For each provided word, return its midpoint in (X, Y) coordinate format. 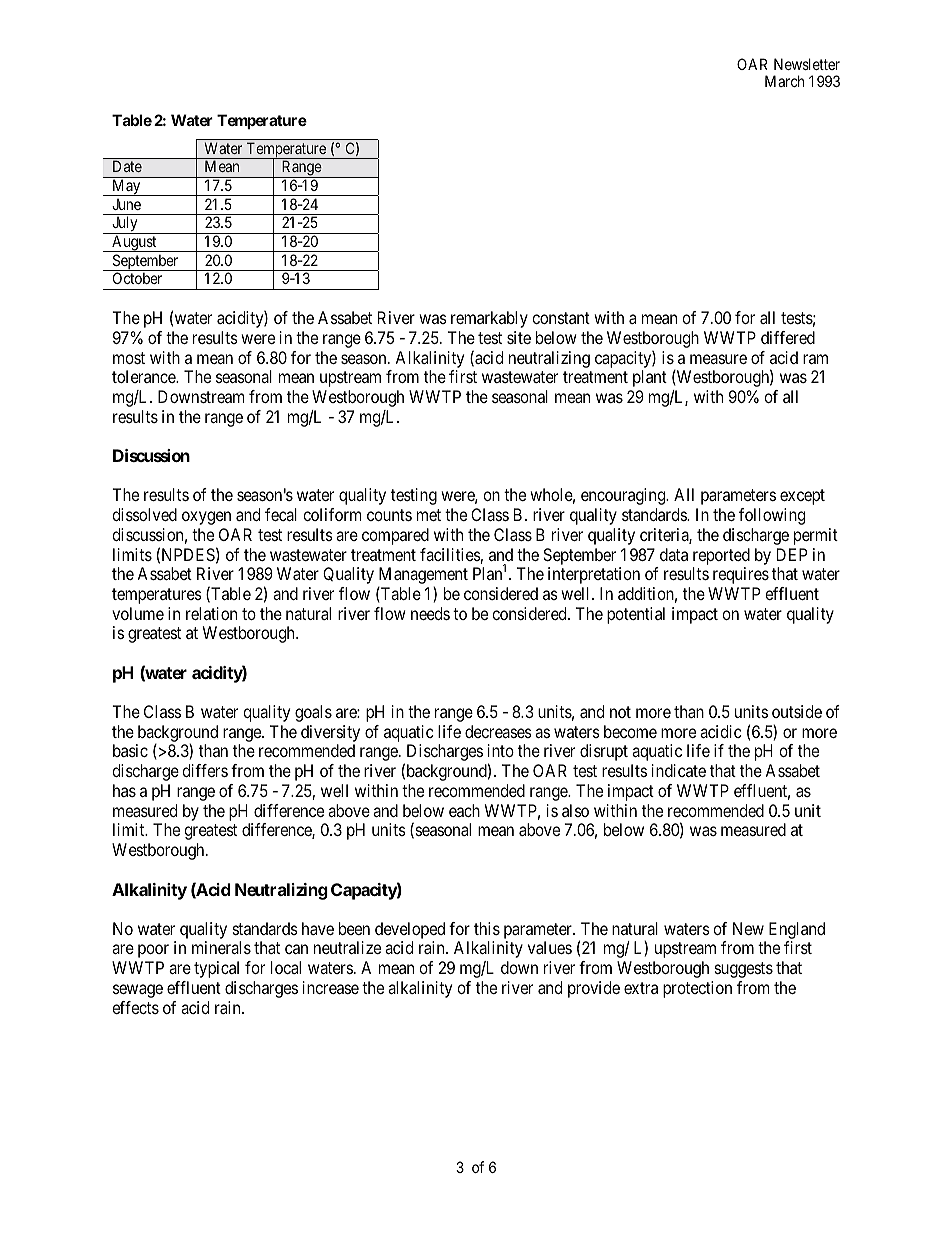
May (126, 187)
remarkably (489, 319)
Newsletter (807, 64)
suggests (744, 970)
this (487, 928)
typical (216, 969)
